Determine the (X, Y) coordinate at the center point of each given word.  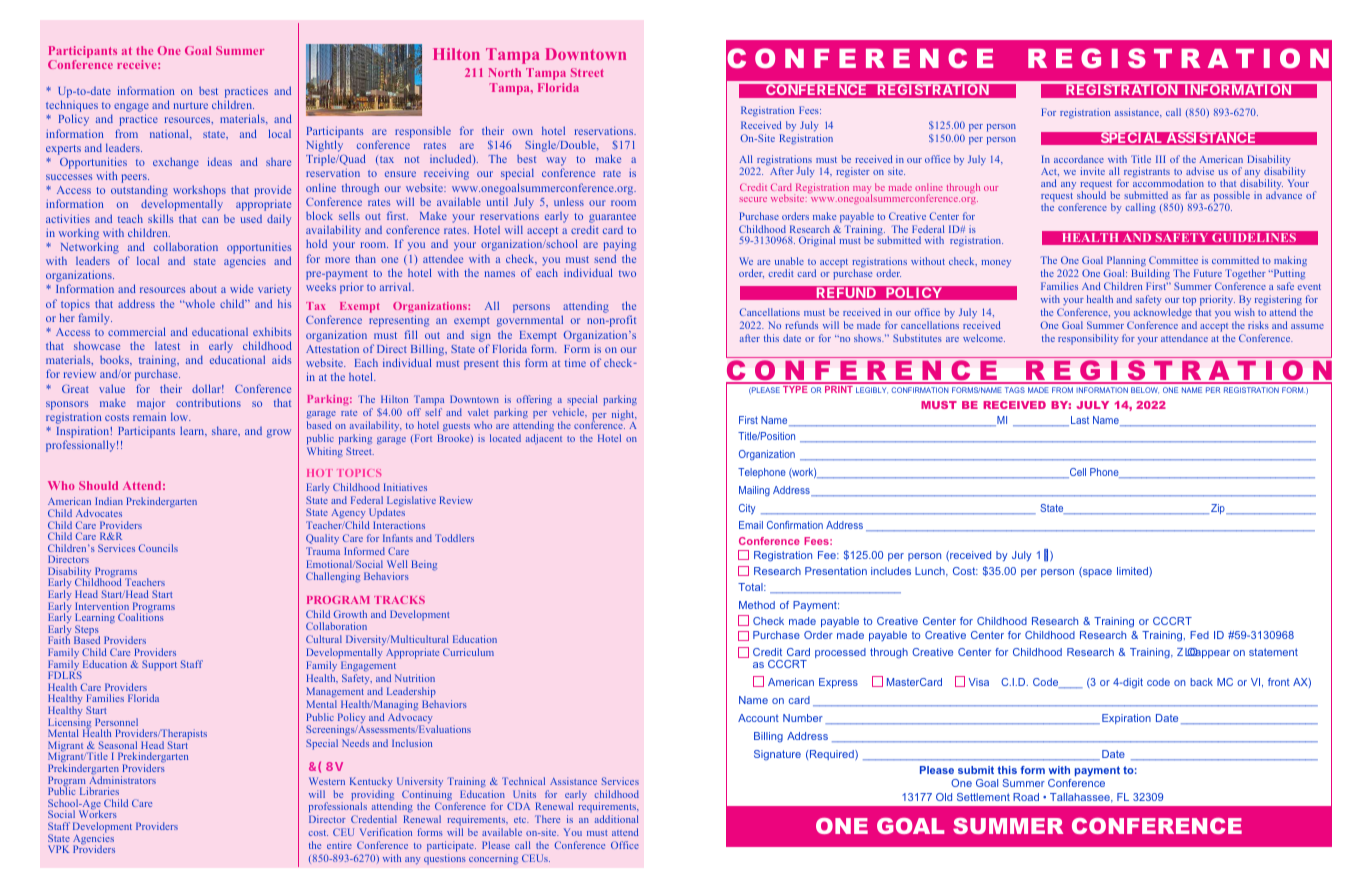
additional (616, 819)
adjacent (544, 439)
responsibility (1088, 339)
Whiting (325, 452)
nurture (191, 105)
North (504, 72)
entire (339, 845)
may (862, 191)
